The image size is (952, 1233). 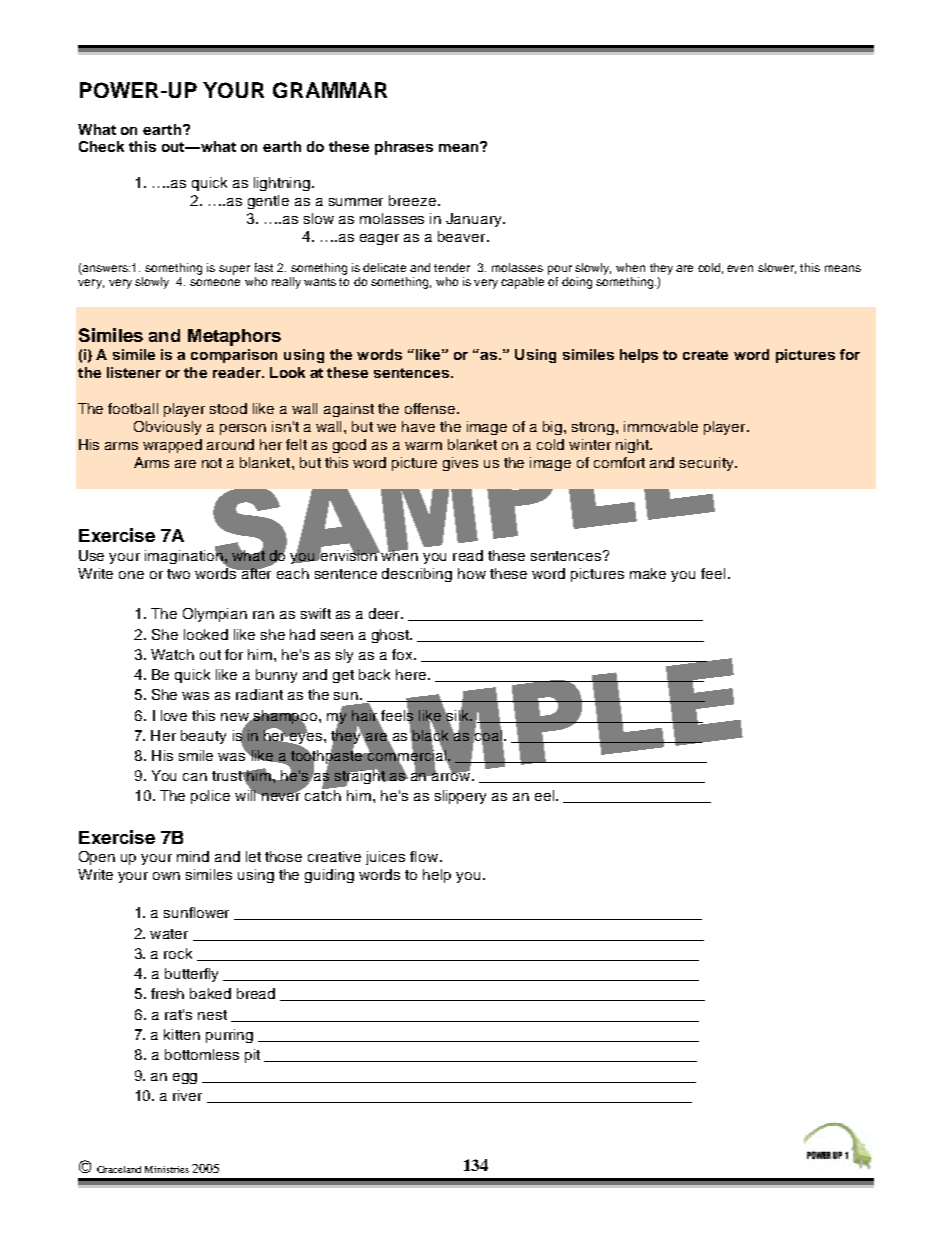 What do you see at coordinates (385, 858) in the image?
I see `juices` at bounding box center [385, 858].
